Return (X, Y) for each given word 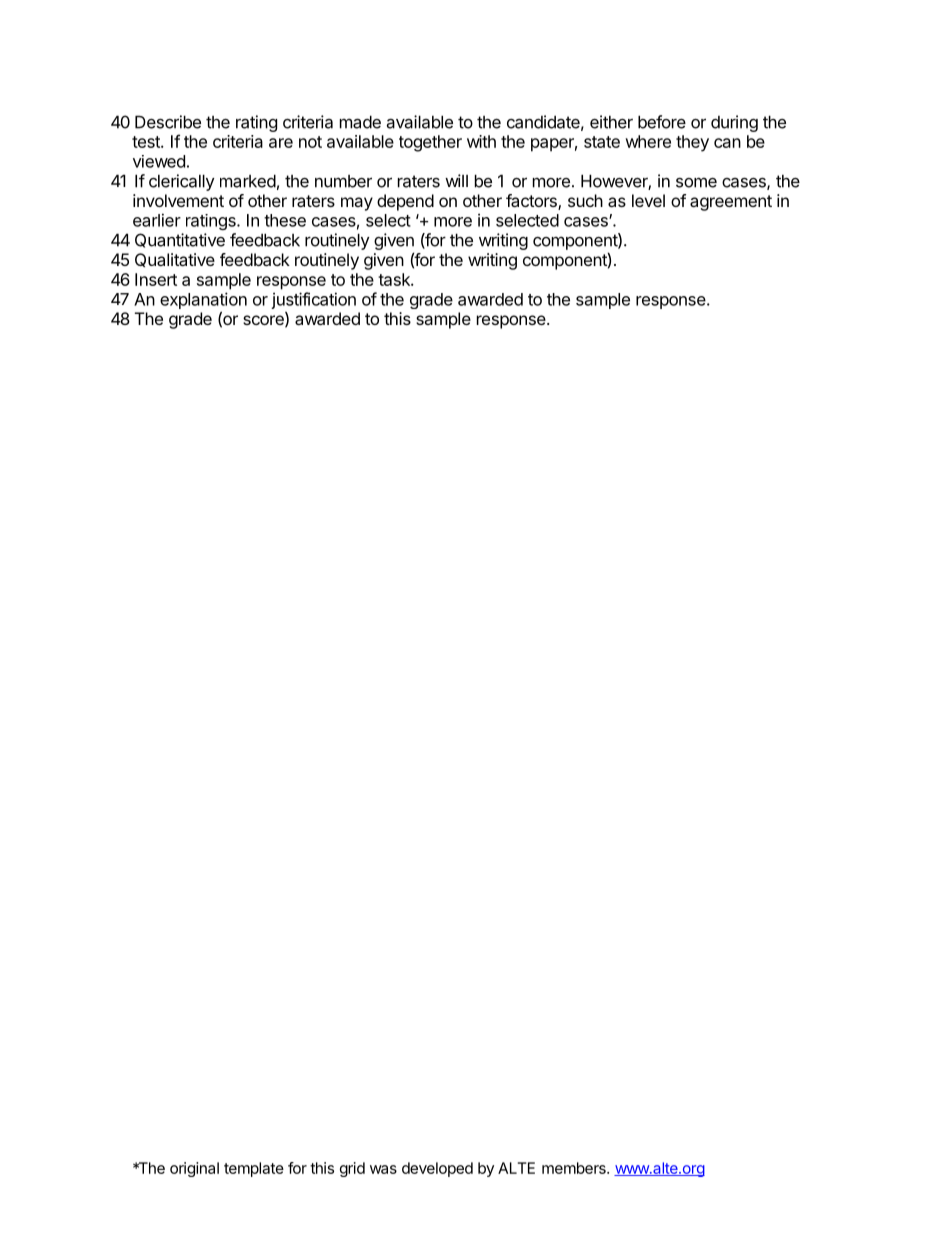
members (575, 1168)
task (395, 279)
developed (437, 1169)
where (648, 141)
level (648, 200)
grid (352, 1169)
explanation (203, 300)
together (430, 143)
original (194, 1169)
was (383, 1169)
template (254, 1169)
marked (248, 181)
